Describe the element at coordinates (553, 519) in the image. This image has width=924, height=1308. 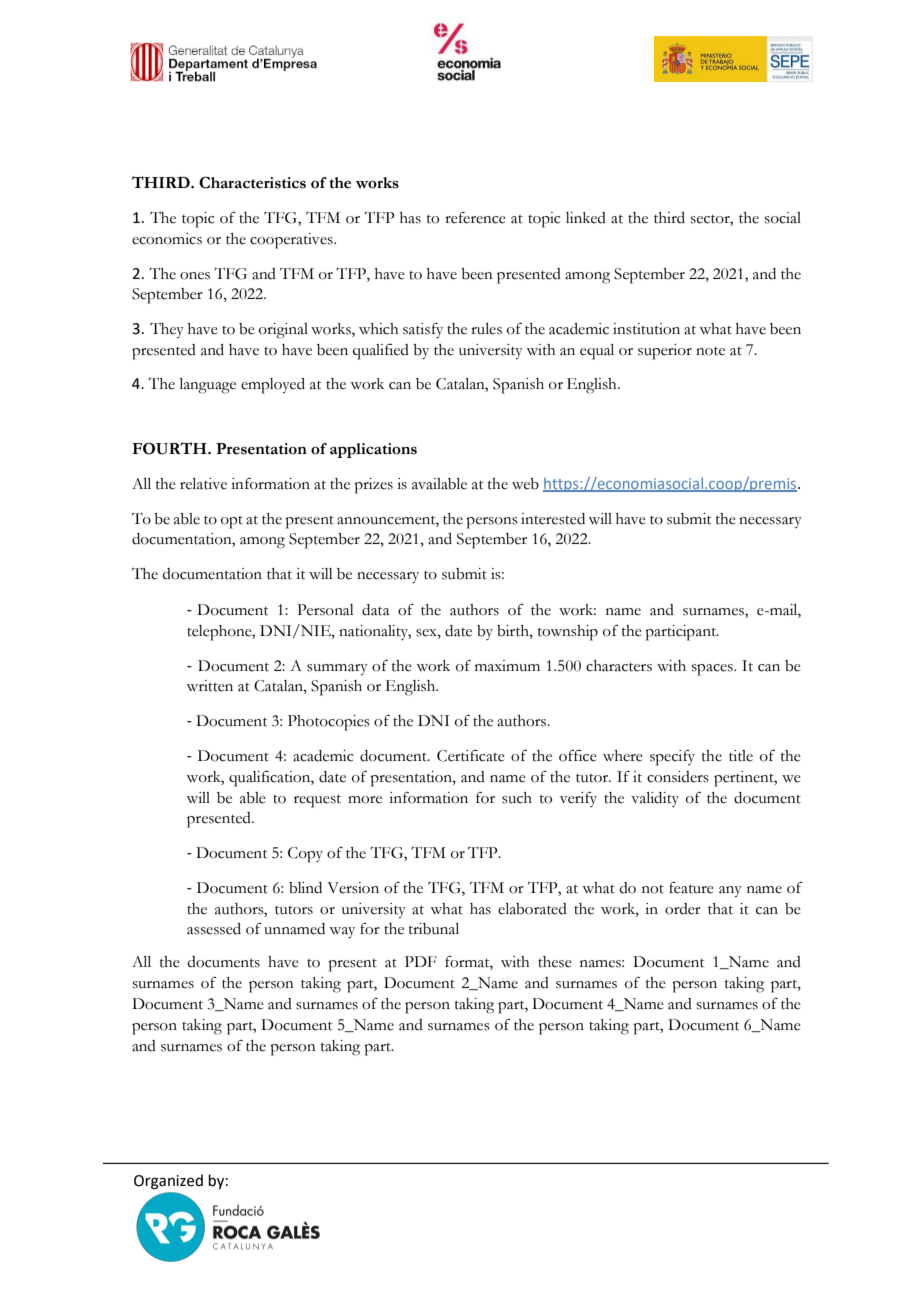
I see `interested` at that location.
